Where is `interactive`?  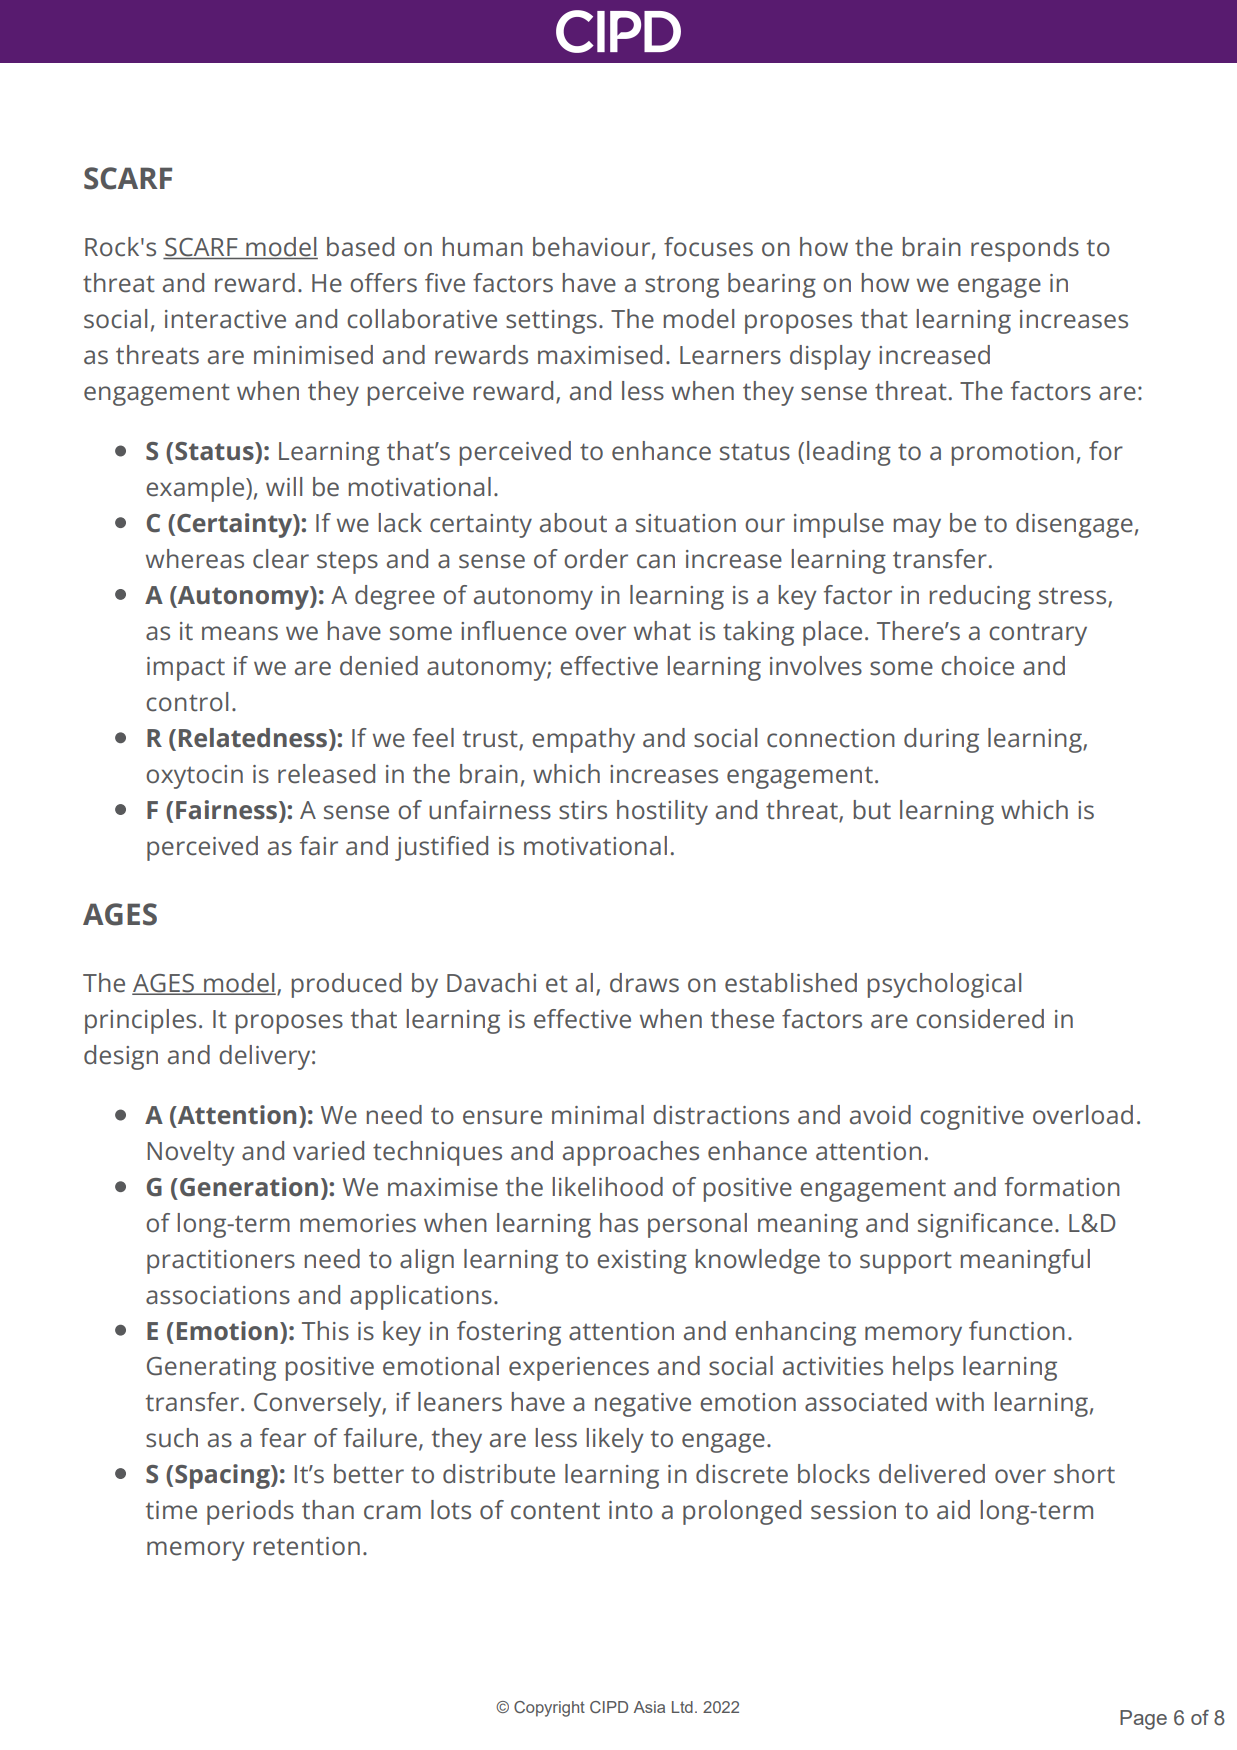 interactive is located at coordinates (225, 319).
